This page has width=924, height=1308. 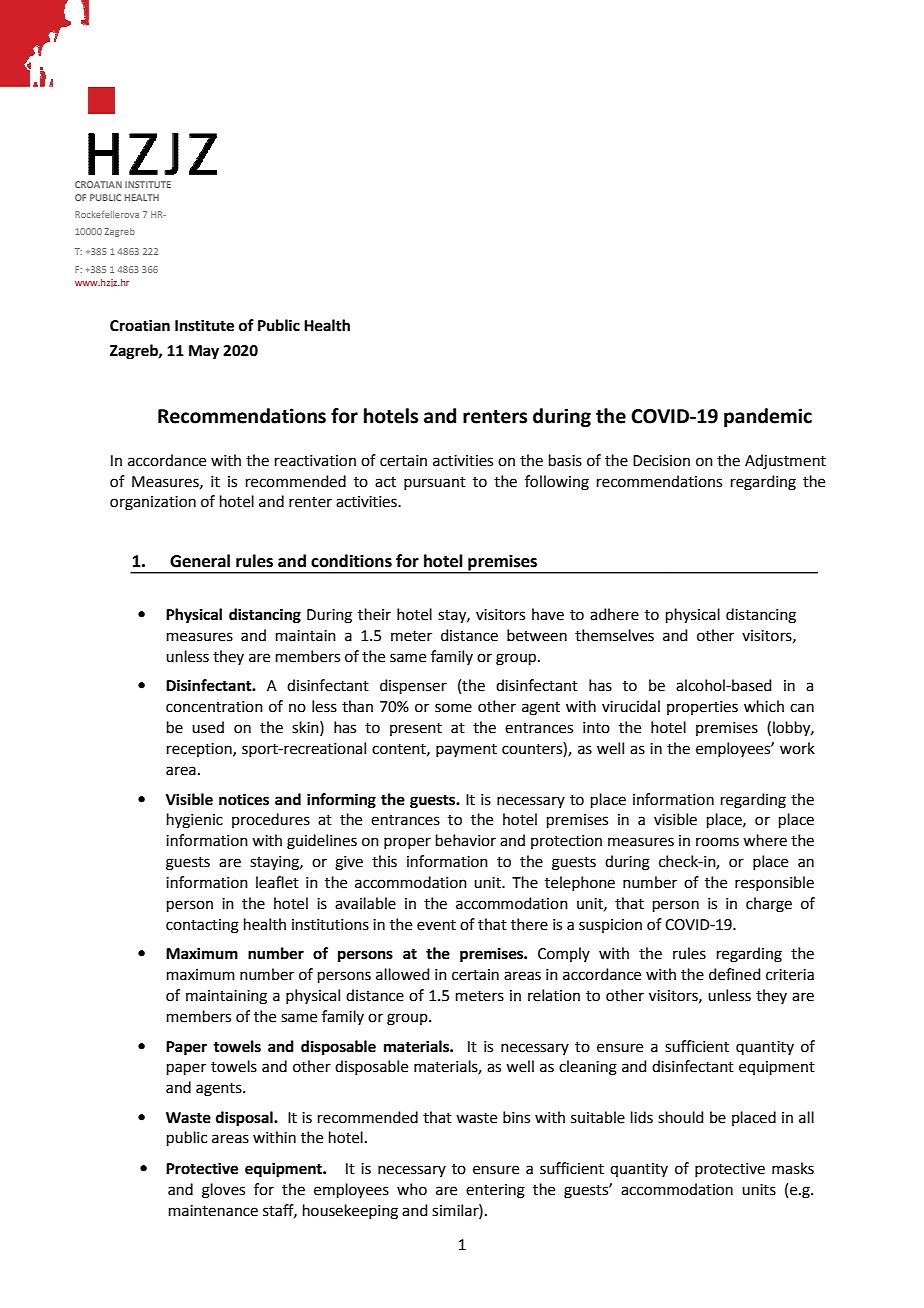 I want to click on event, so click(x=436, y=925).
